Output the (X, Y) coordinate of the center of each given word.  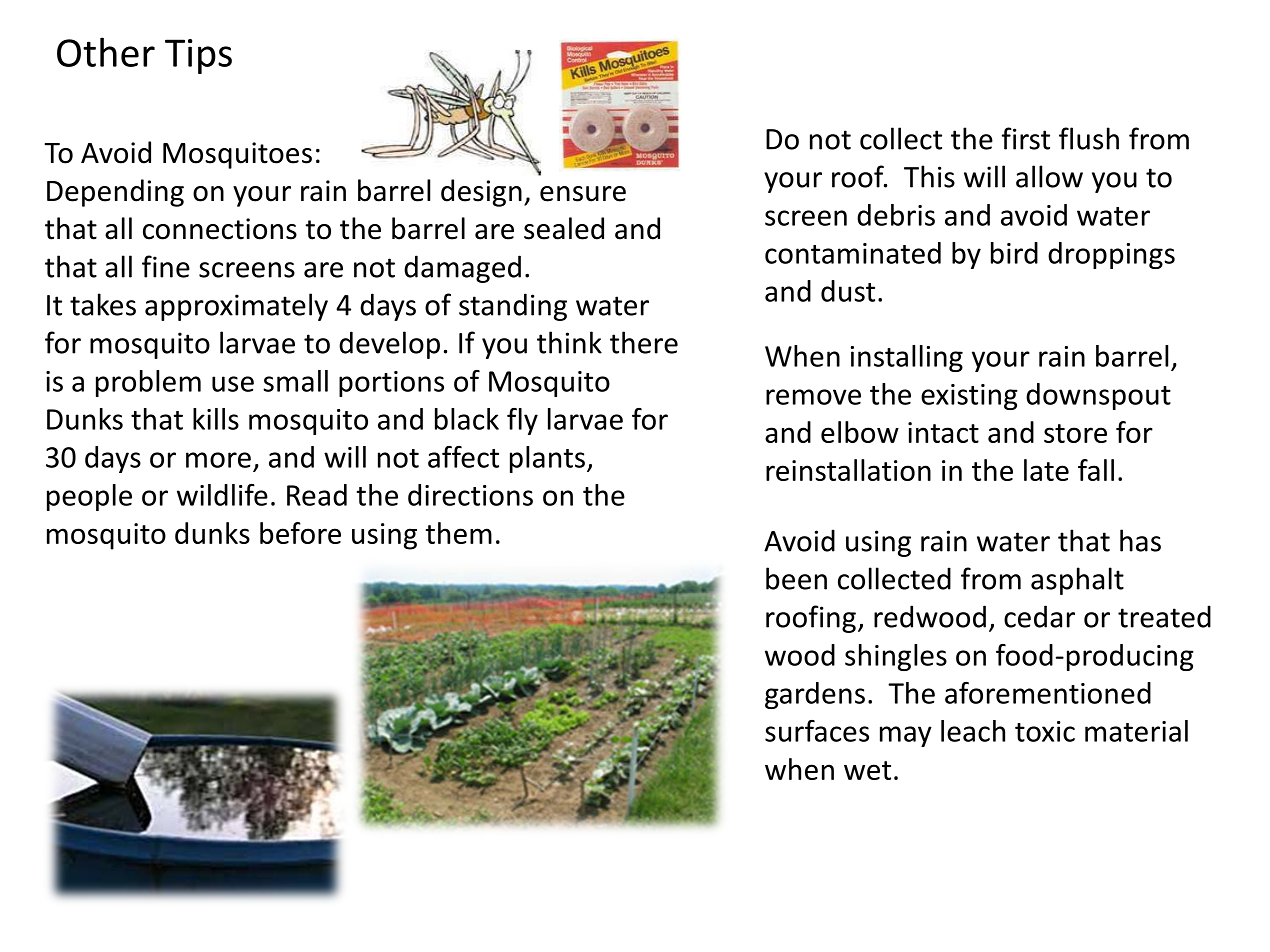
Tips (198, 56)
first (1026, 138)
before (300, 533)
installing (907, 358)
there (644, 342)
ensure (583, 194)
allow (1049, 176)
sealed (564, 228)
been (796, 578)
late (1046, 470)
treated (1164, 616)
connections (220, 229)
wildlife (222, 495)
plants (547, 459)
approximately (236, 307)
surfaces (817, 731)
